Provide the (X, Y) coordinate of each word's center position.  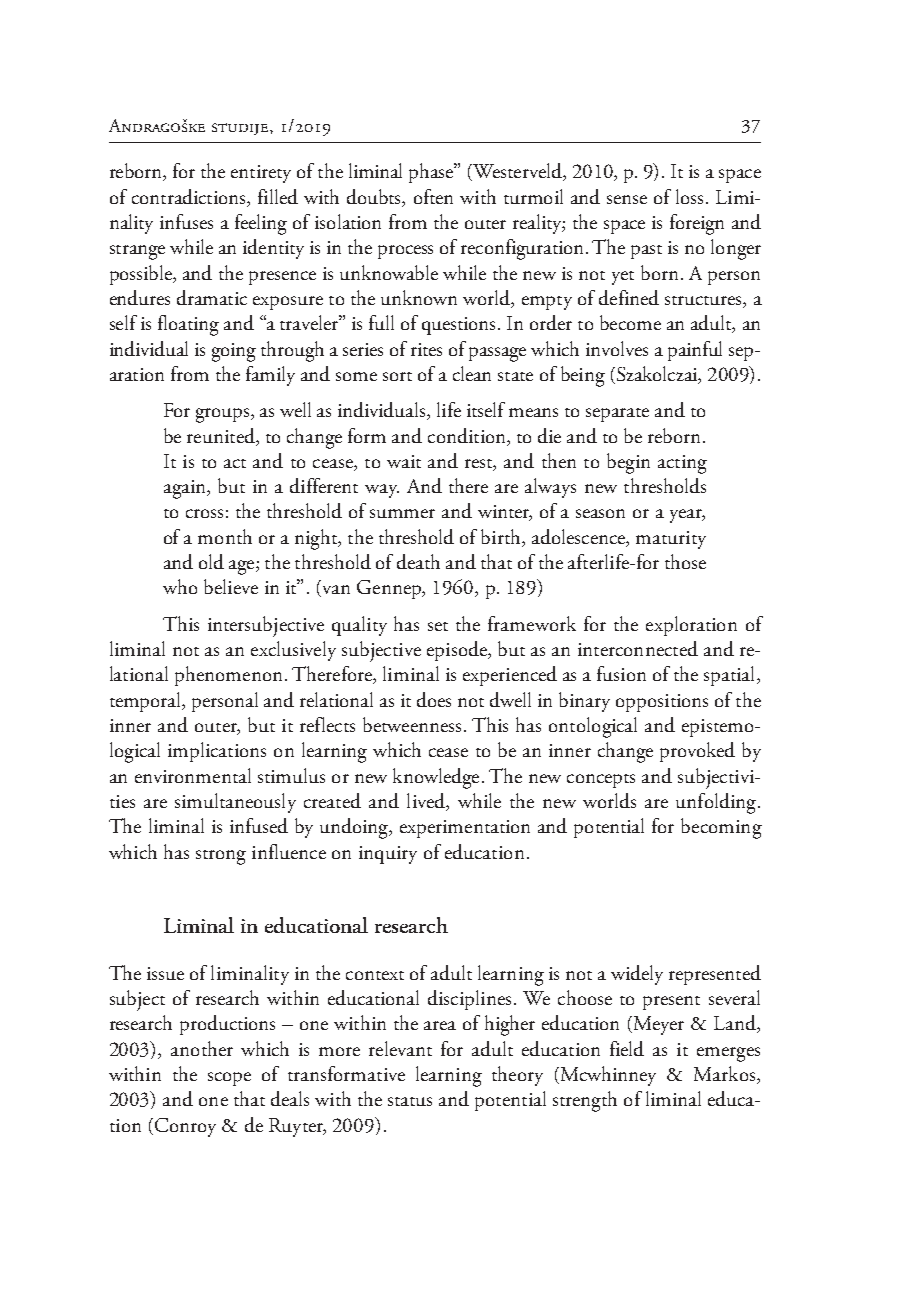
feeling (261, 224)
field (627, 1048)
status (410, 1101)
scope (229, 1079)
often (433, 196)
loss (689, 196)
